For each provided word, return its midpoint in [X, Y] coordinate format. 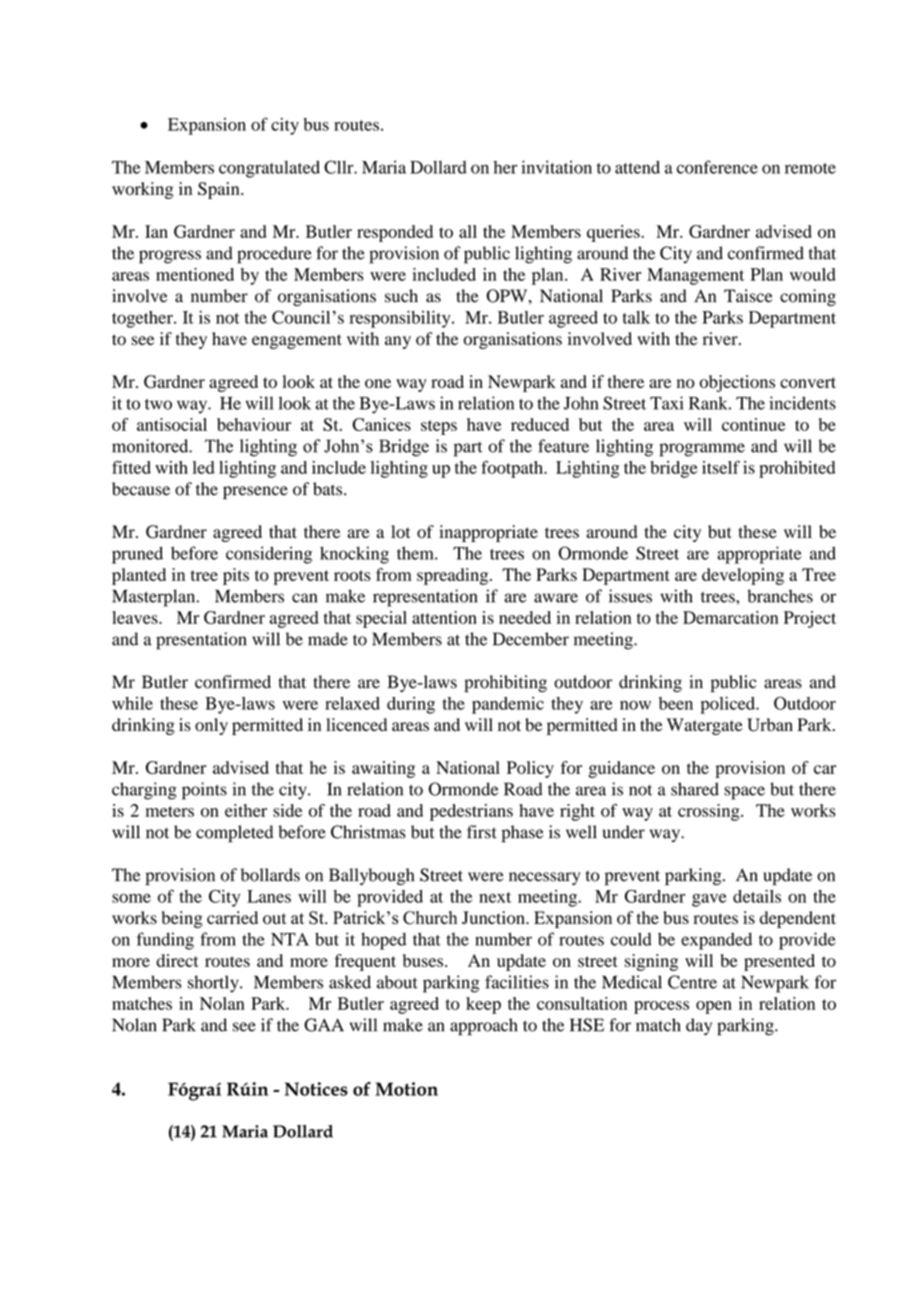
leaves [136, 617]
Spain [220, 190]
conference [717, 167]
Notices [316, 1089]
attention [444, 617]
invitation [556, 167]
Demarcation [730, 617]
